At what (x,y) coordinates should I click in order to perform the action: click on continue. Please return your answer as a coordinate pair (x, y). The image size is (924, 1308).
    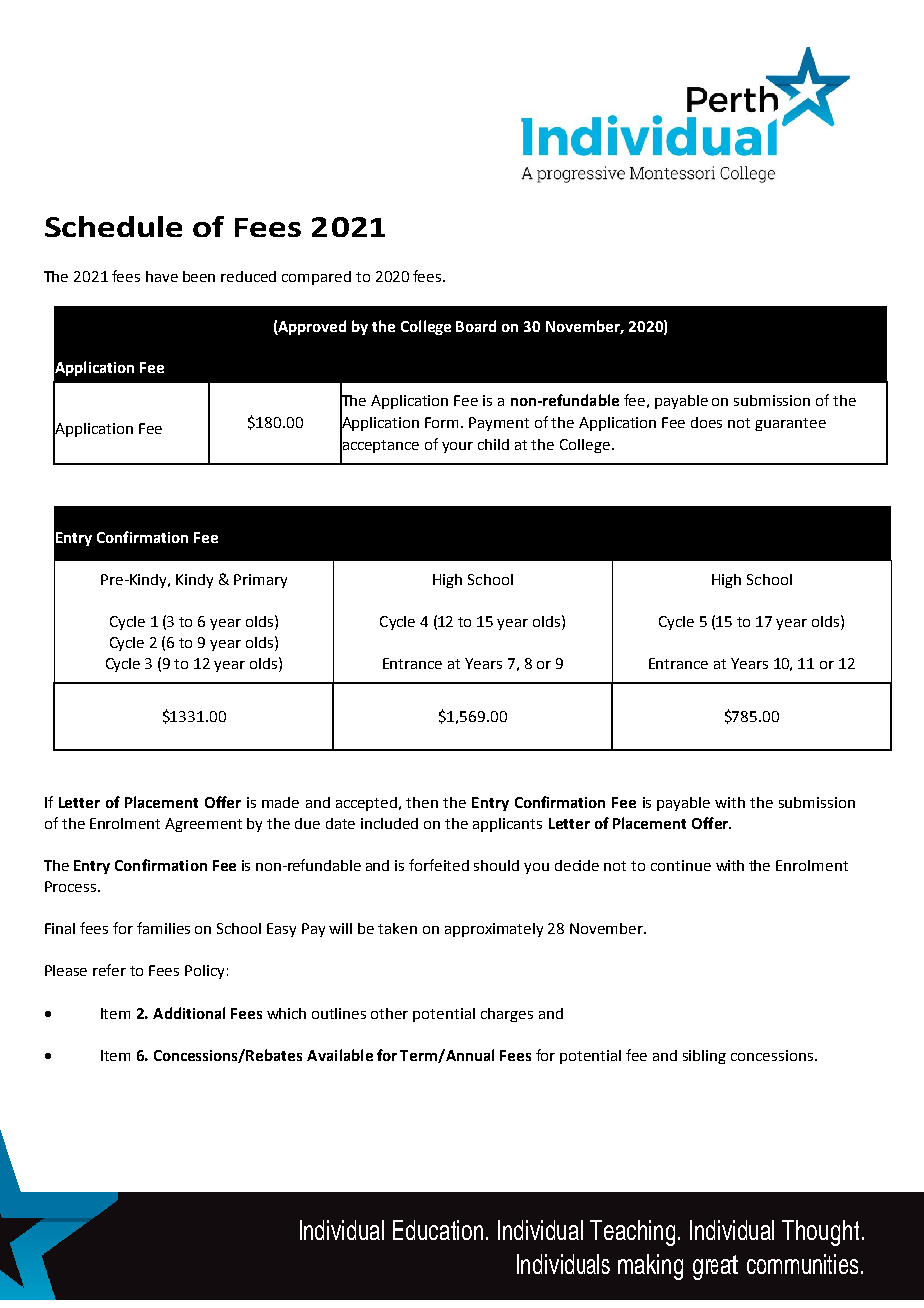
    Looking at the image, I should click on (681, 865).
